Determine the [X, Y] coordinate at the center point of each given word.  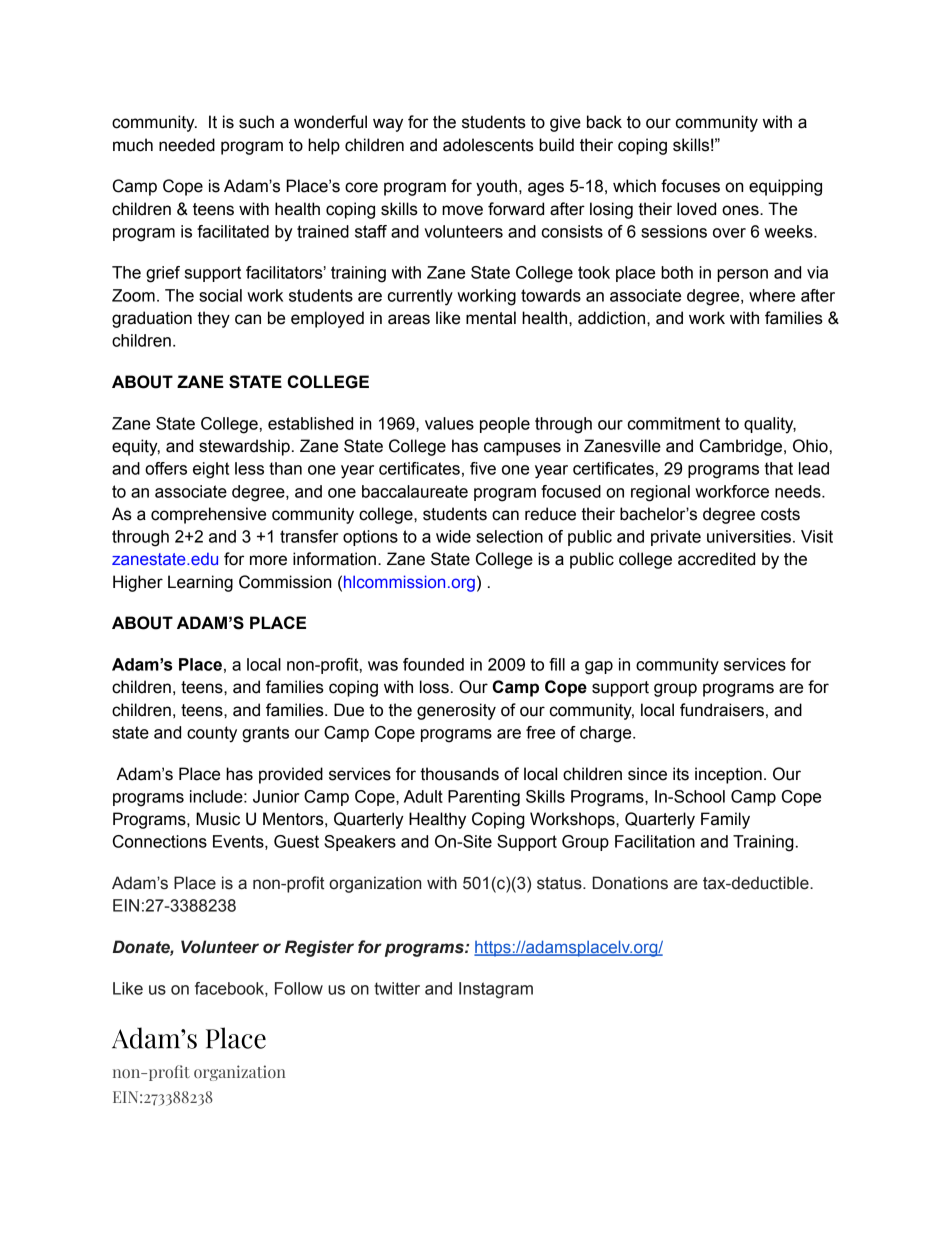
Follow [299, 988]
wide [453, 536]
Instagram [496, 990]
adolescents [488, 145]
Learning [200, 583]
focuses [690, 186]
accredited [716, 559]
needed [187, 145]
